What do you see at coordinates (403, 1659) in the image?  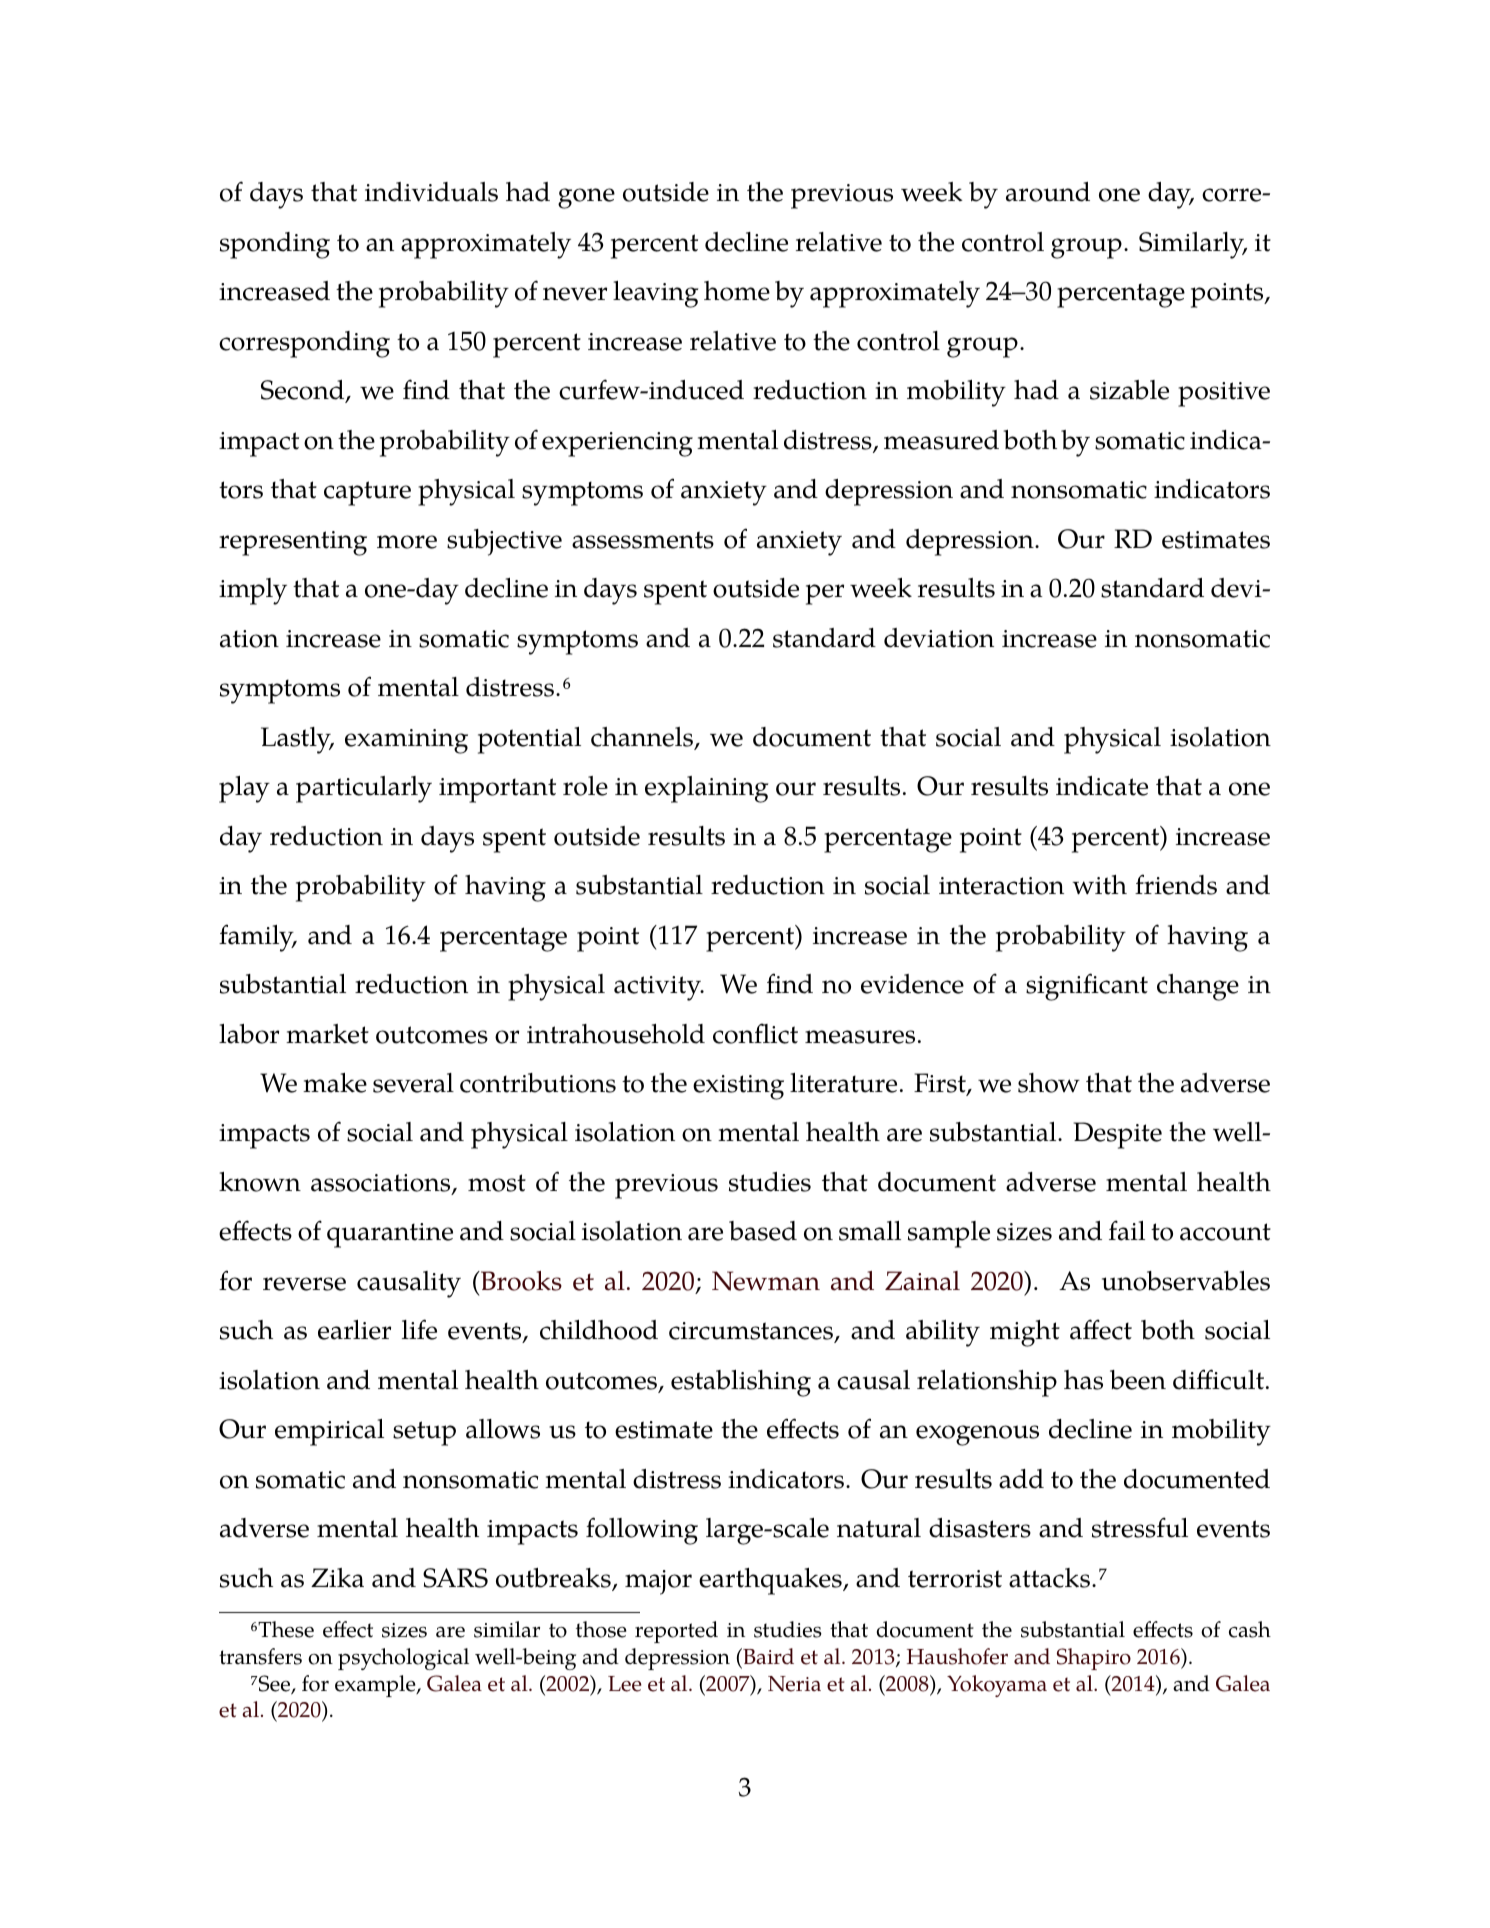 I see `psychological` at bounding box center [403, 1659].
